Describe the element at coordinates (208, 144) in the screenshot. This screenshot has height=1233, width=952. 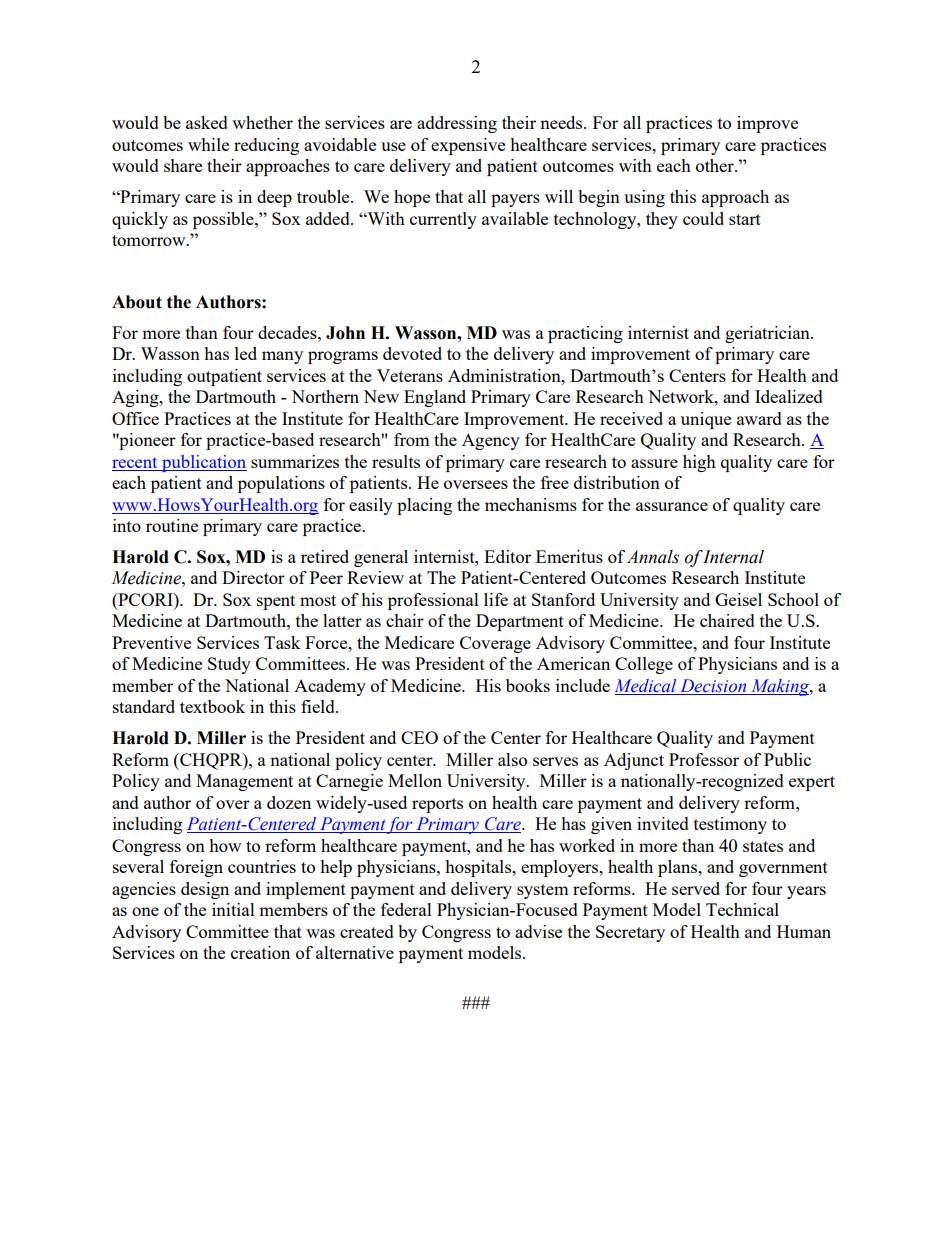
I see `while` at that location.
